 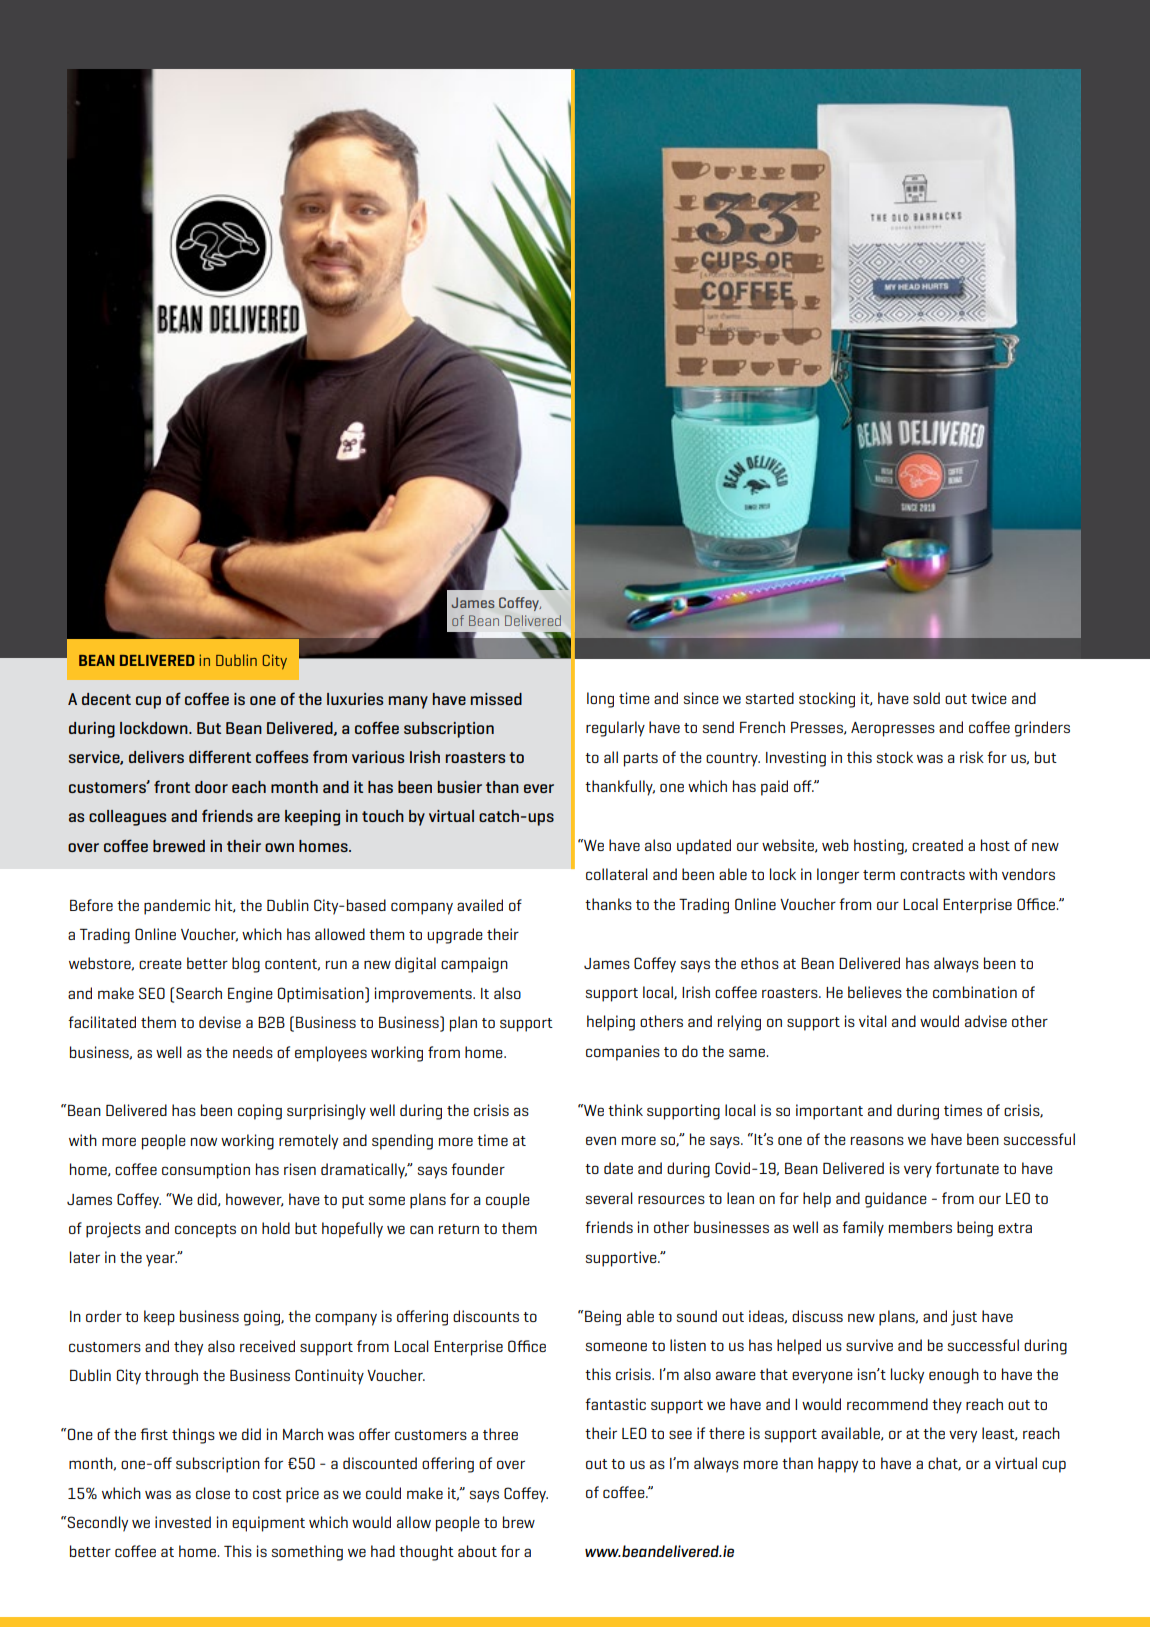 What do you see at coordinates (838, 1465) in the screenshot?
I see `happy` at bounding box center [838, 1465].
